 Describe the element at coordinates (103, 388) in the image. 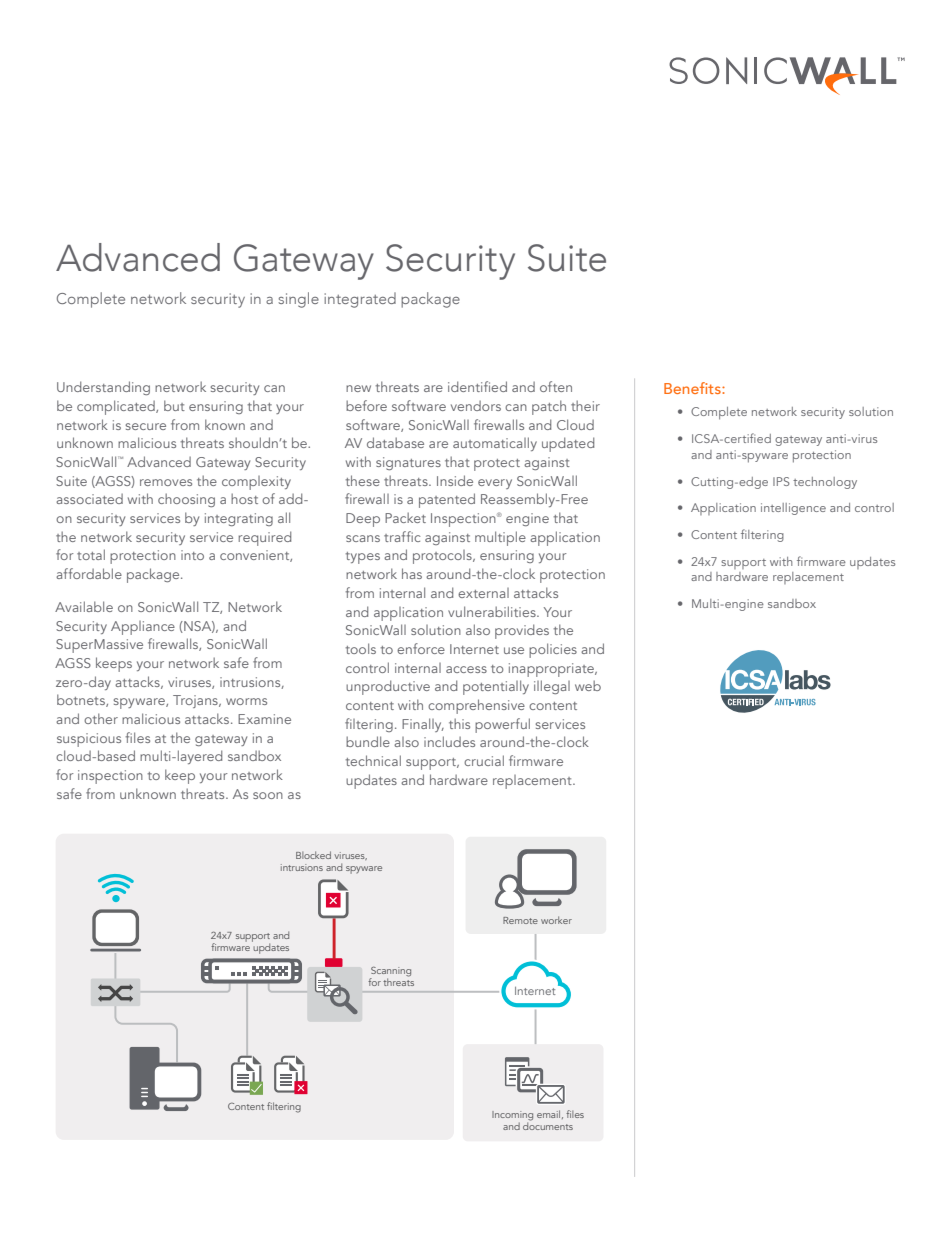

I see `Understanding` at that location.
